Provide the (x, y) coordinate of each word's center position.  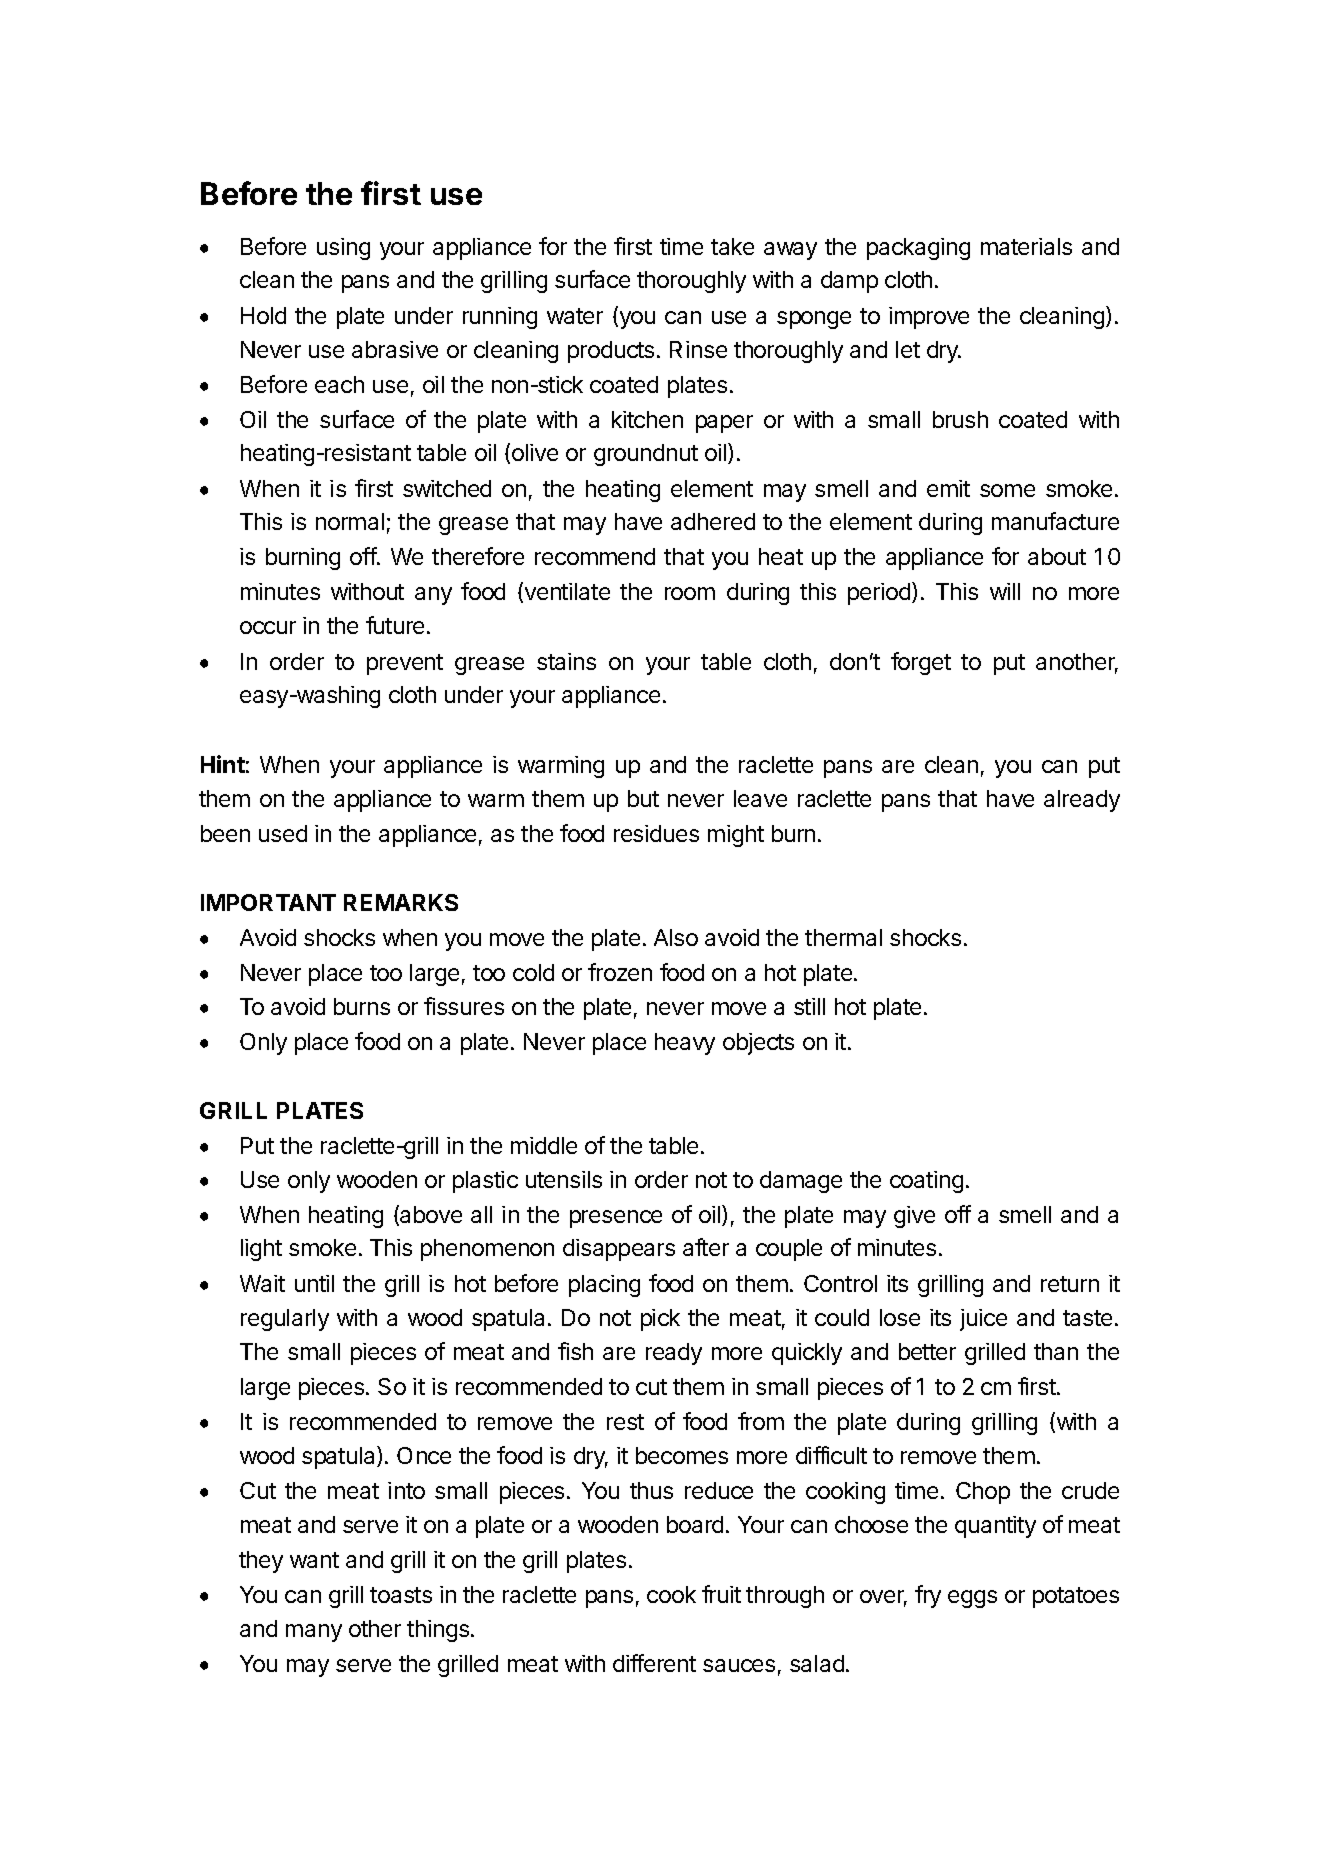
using (343, 249)
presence (616, 1219)
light (261, 1250)
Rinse (698, 349)
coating (926, 1182)
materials (1026, 246)
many (314, 1633)
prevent (405, 664)
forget (921, 663)
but (643, 798)
